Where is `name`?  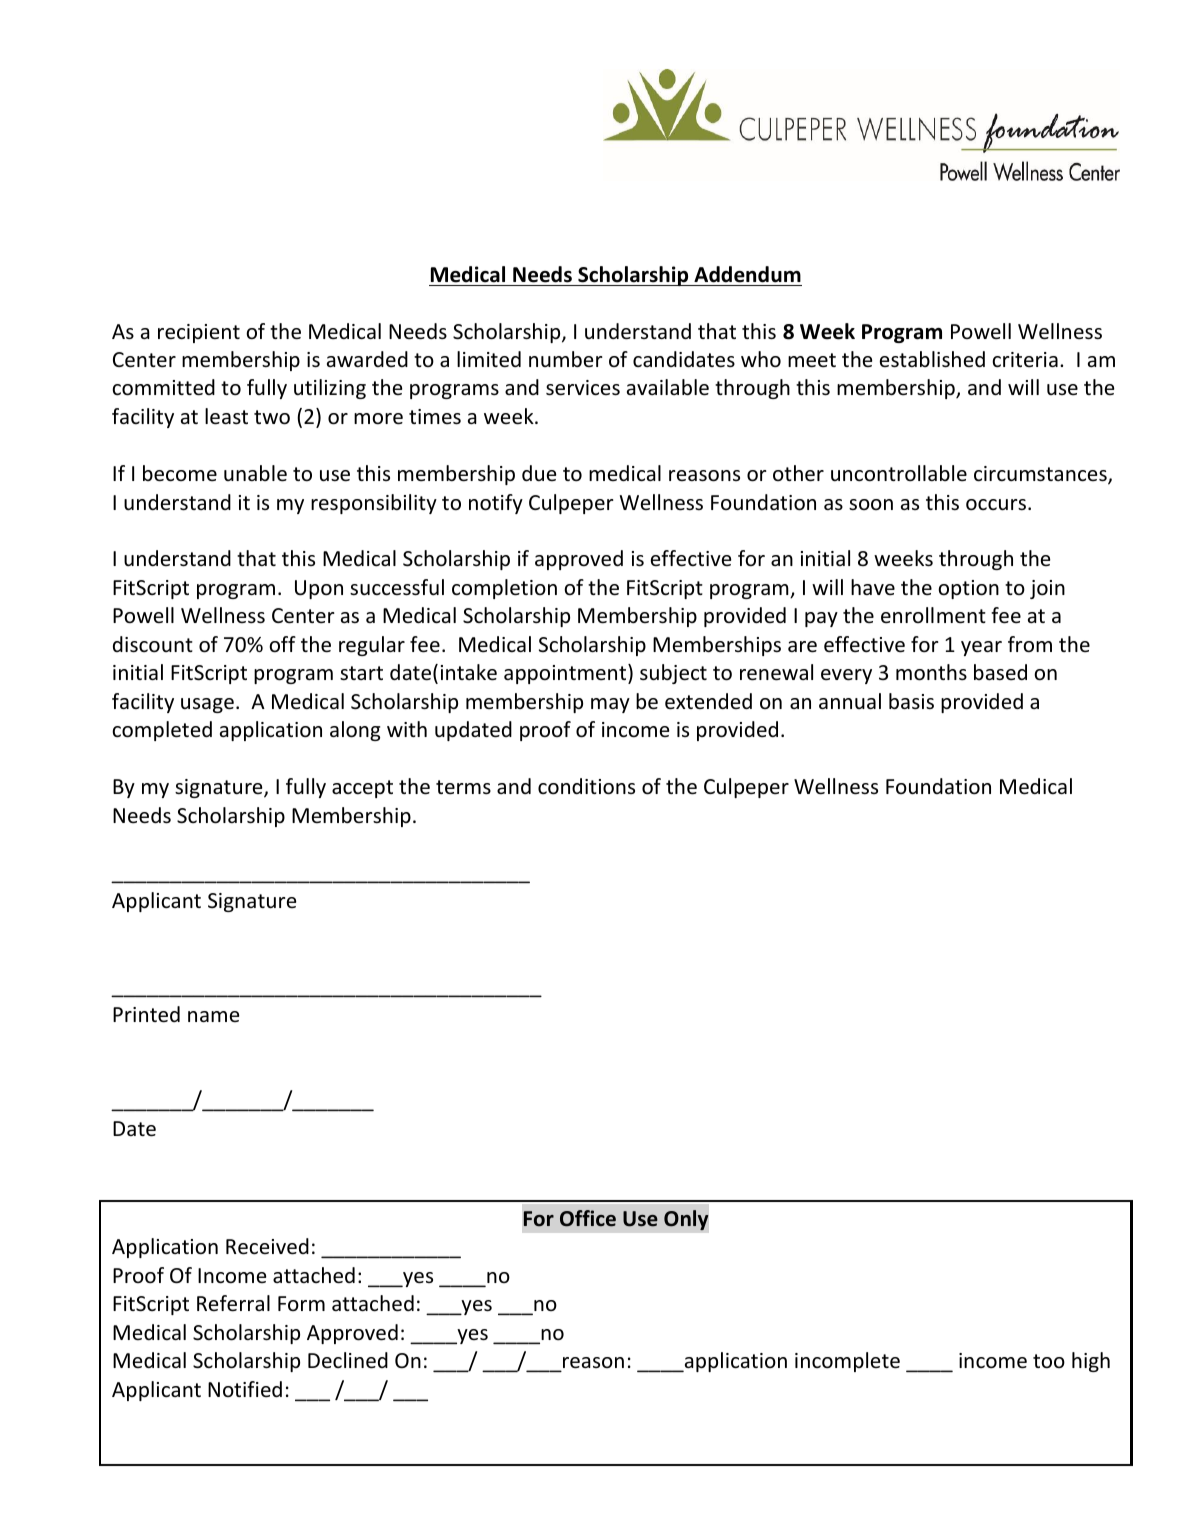
name is located at coordinates (213, 1016).
